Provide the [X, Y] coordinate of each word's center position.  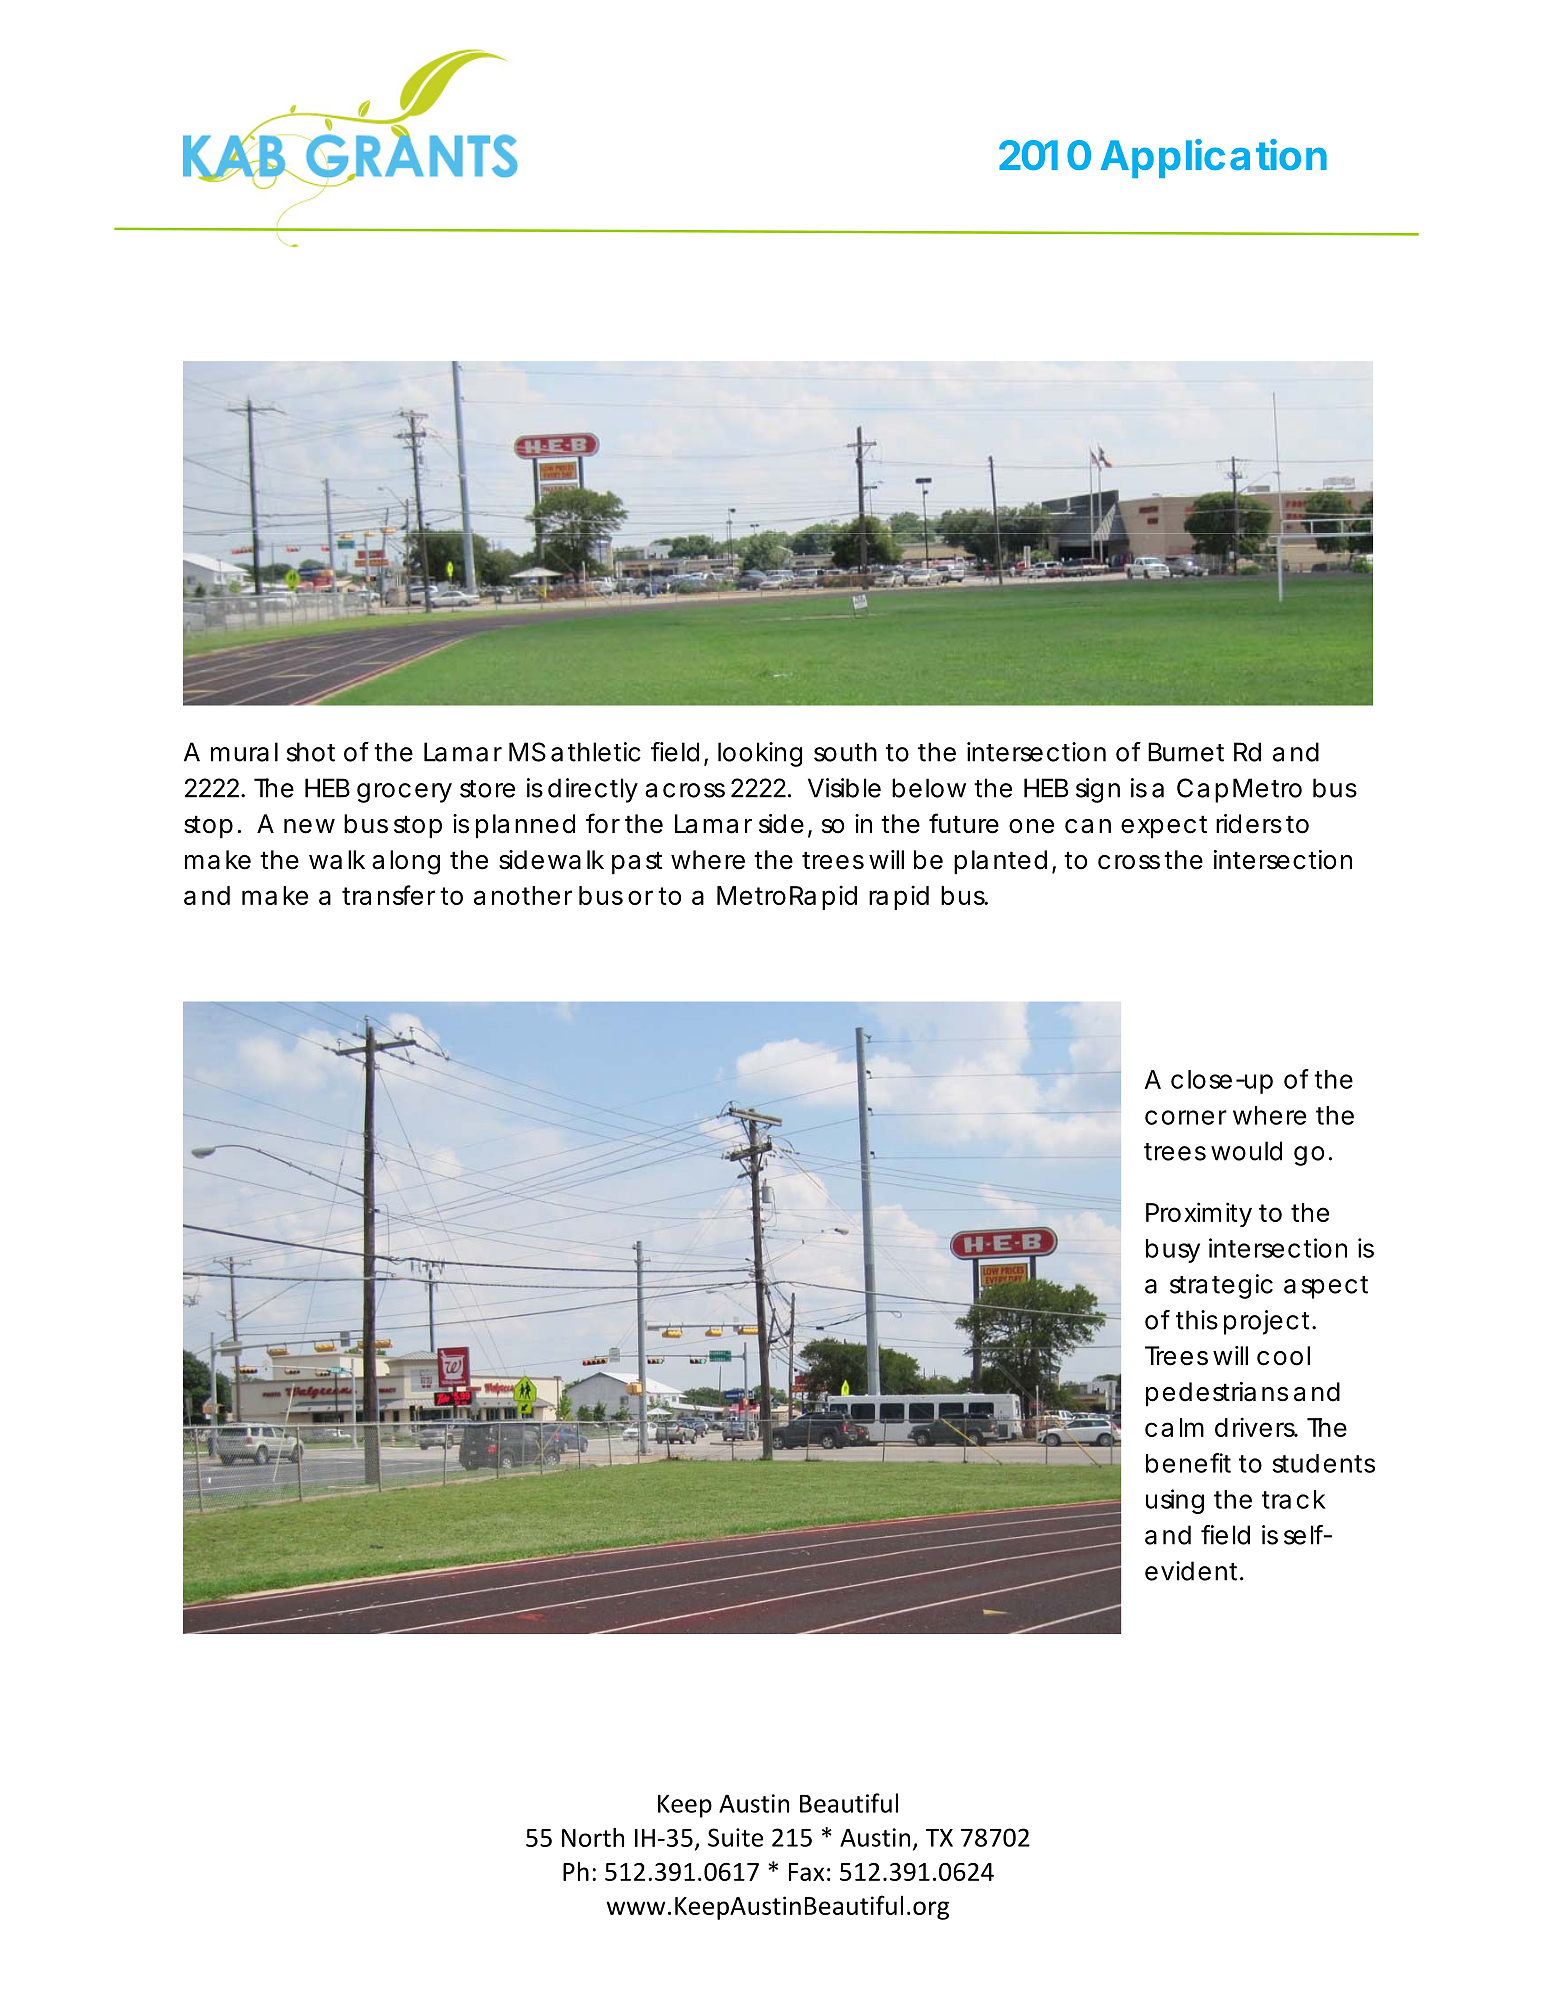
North [593, 1837]
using [1175, 1501]
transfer [388, 895]
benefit [1188, 1463]
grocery [404, 793]
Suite [735, 1837]
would [1246, 1151]
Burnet [1186, 752]
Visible [844, 788]
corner [1186, 1117]
